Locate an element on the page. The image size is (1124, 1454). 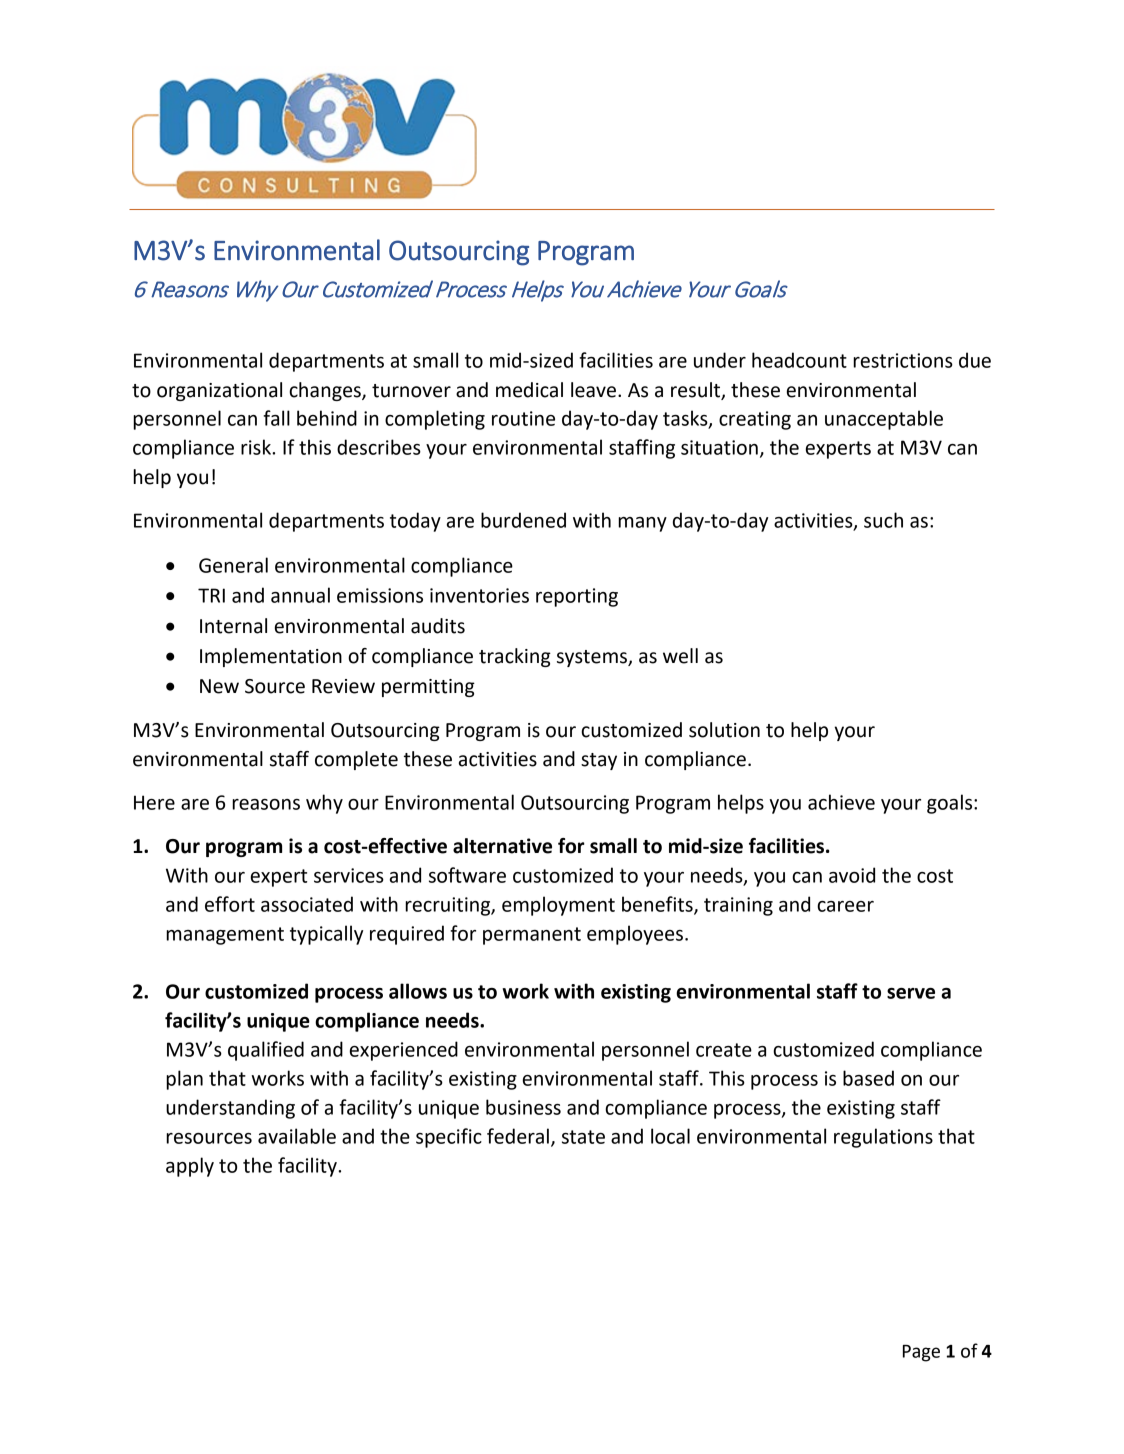
apply is located at coordinates (190, 1167).
